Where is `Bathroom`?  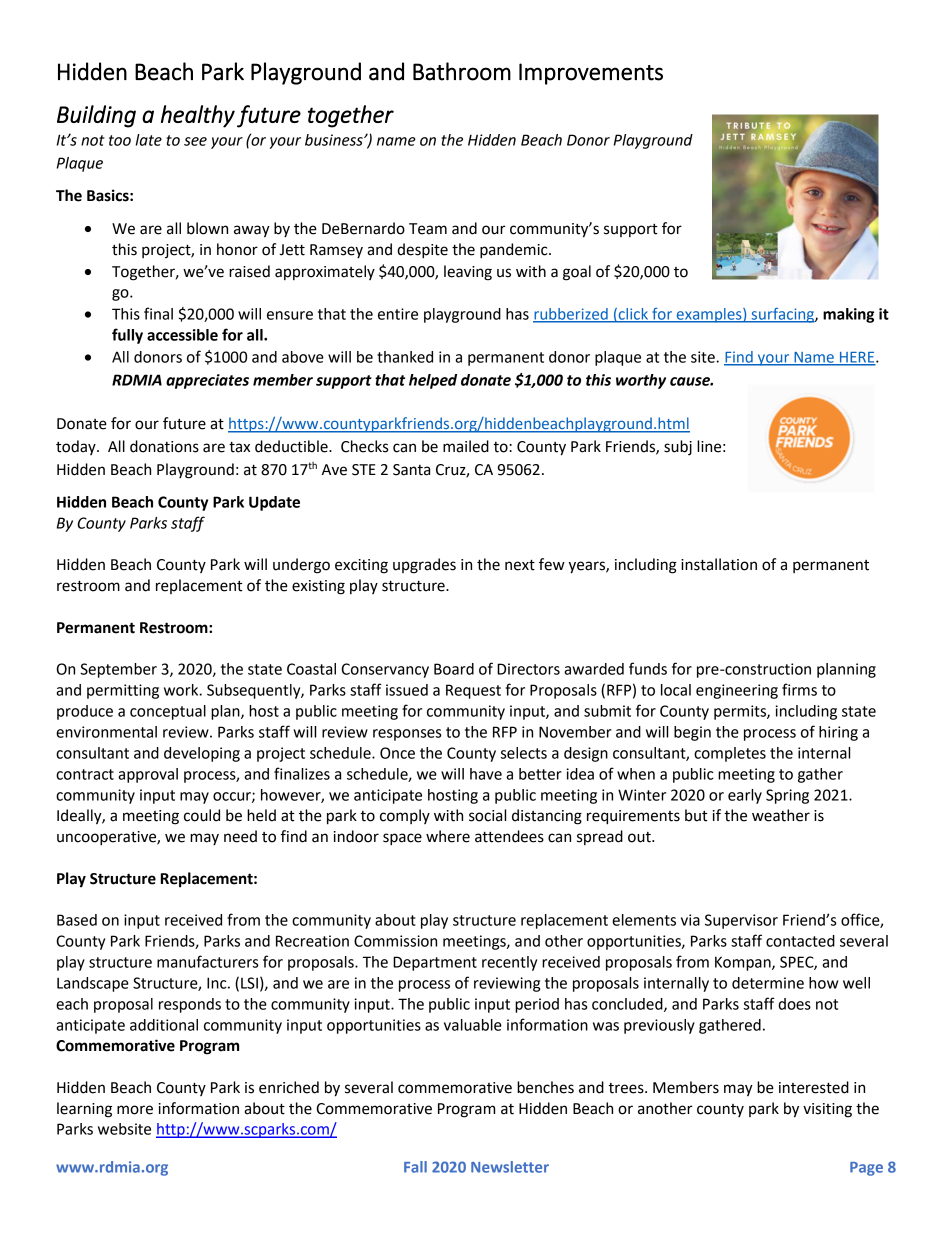
Bathroom is located at coordinates (462, 71).
